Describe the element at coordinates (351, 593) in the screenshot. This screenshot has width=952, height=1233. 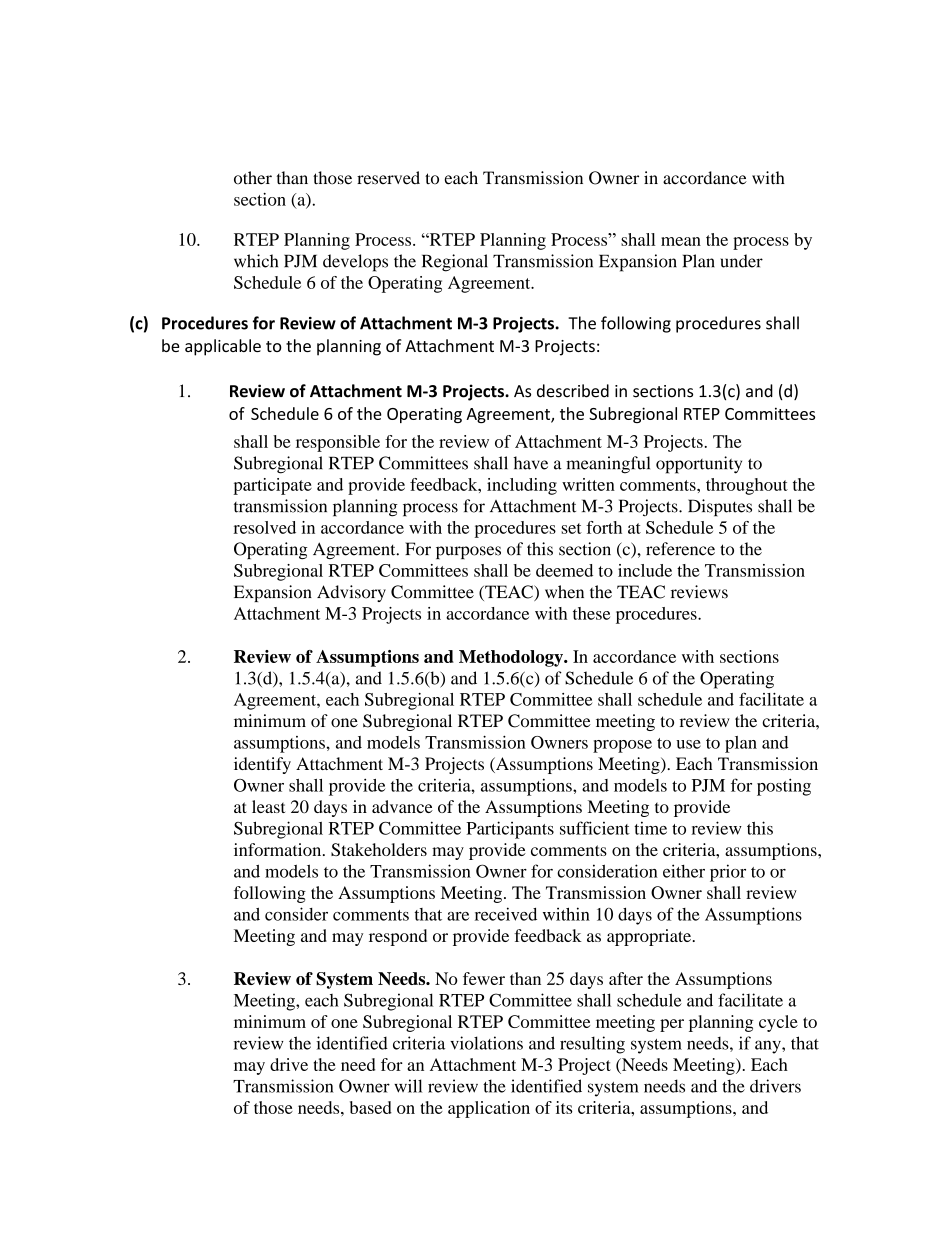
I see `Advisory` at that location.
